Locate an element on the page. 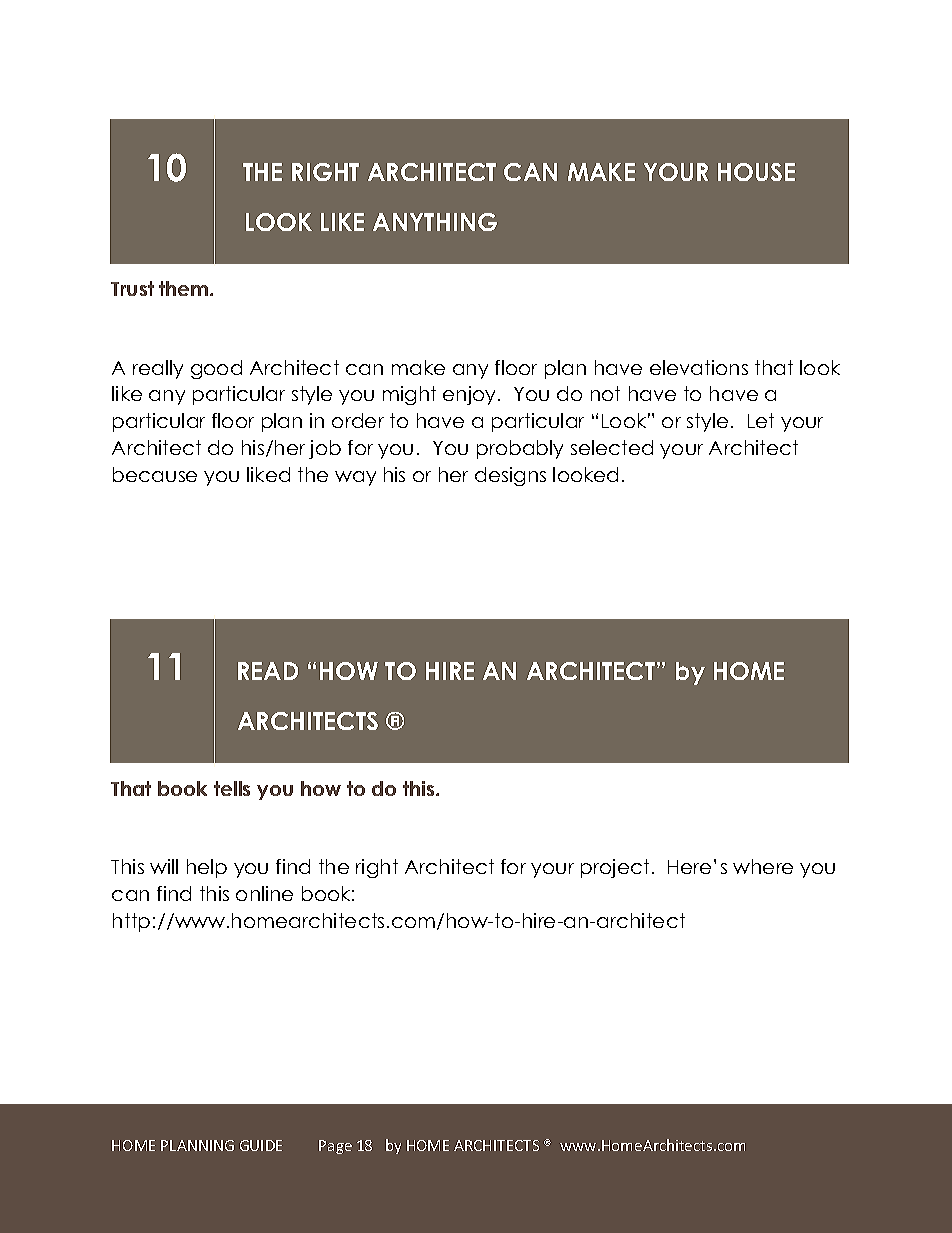  ANYTHING is located at coordinates (435, 222).
